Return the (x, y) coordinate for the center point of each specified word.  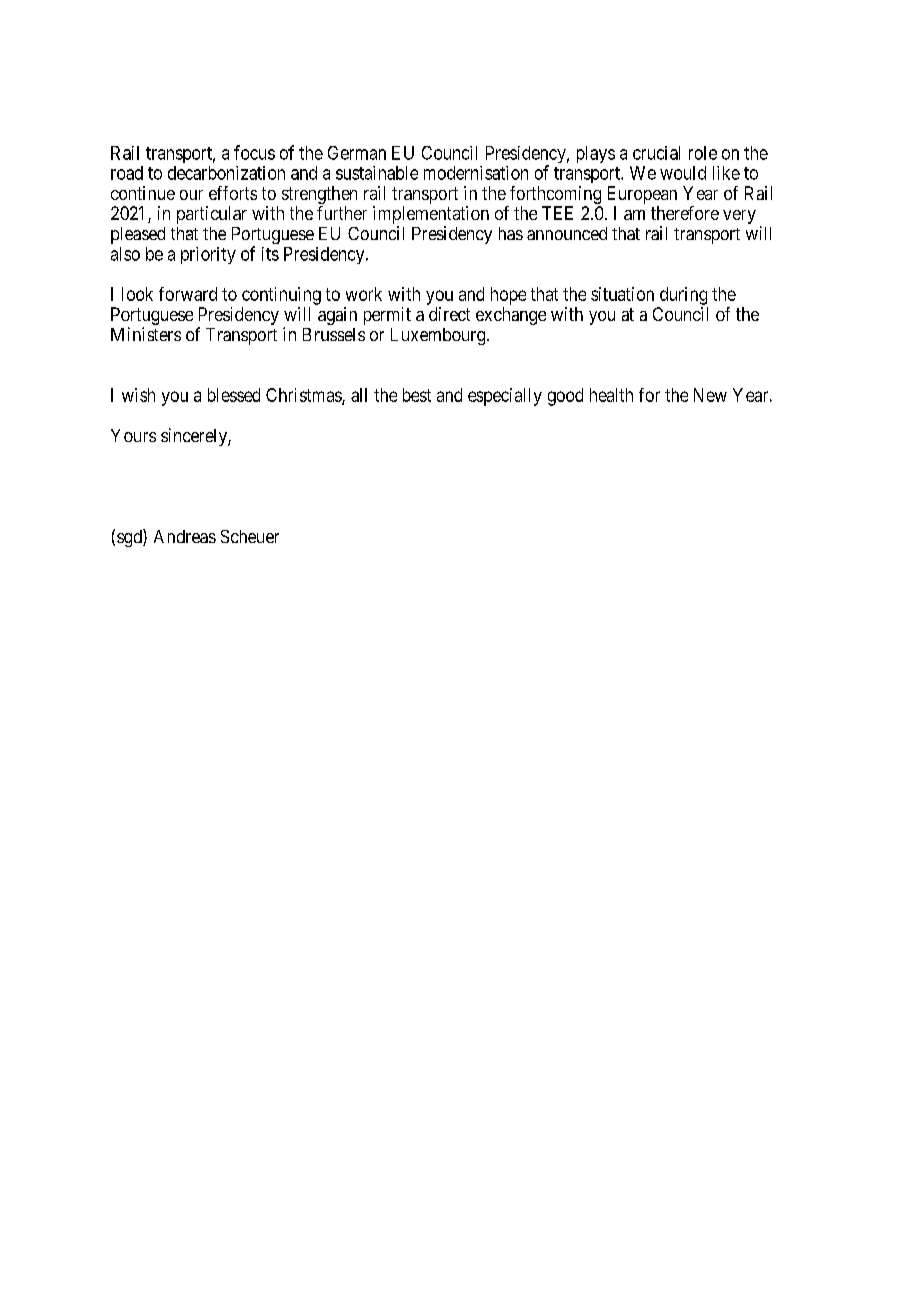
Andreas (185, 536)
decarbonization (226, 173)
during (683, 296)
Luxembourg (439, 336)
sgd (130, 538)
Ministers (146, 334)
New (710, 395)
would (683, 173)
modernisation (476, 173)
